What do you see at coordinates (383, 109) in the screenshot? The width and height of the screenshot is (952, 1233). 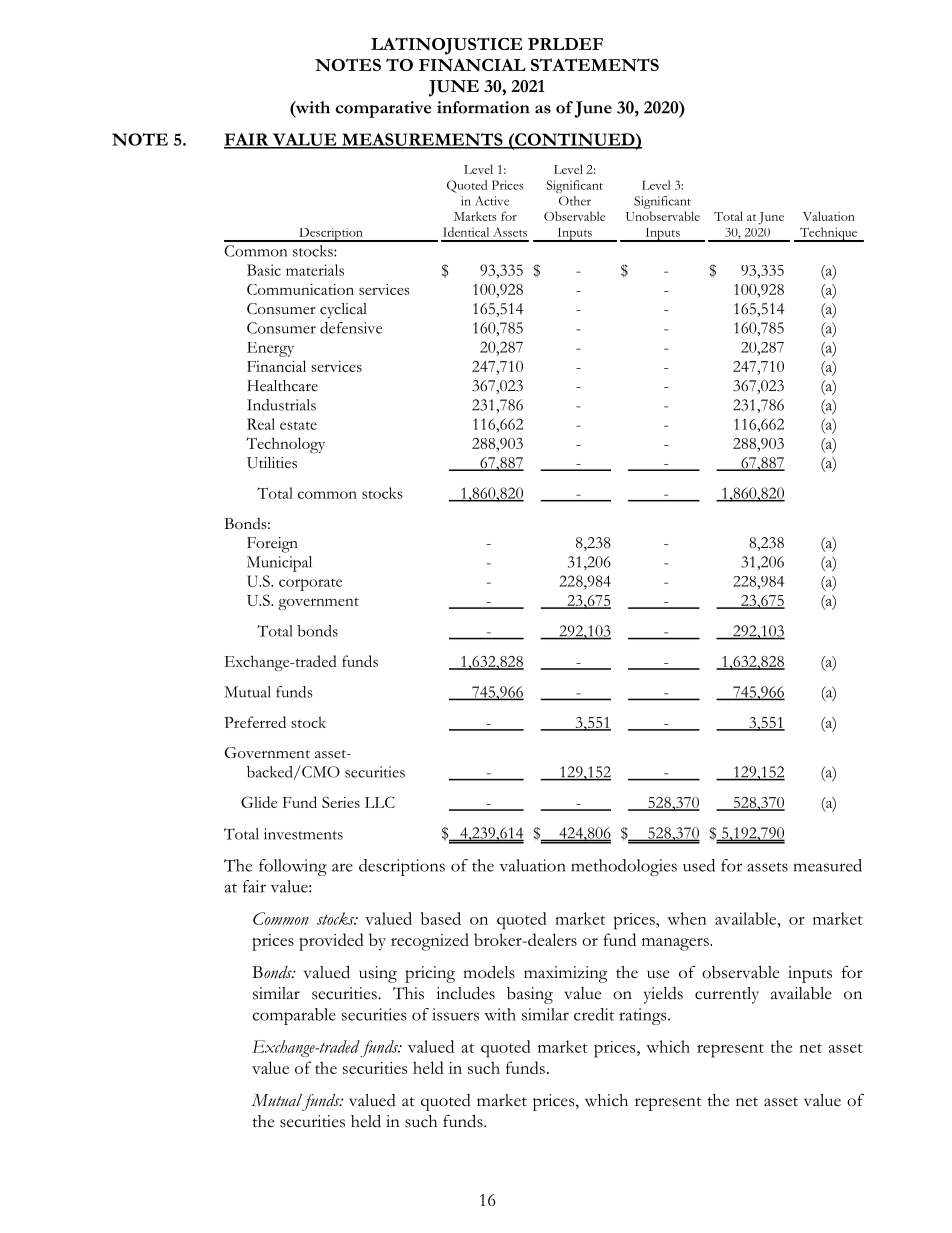 I see `comparative` at bounding box center [383, 109].
